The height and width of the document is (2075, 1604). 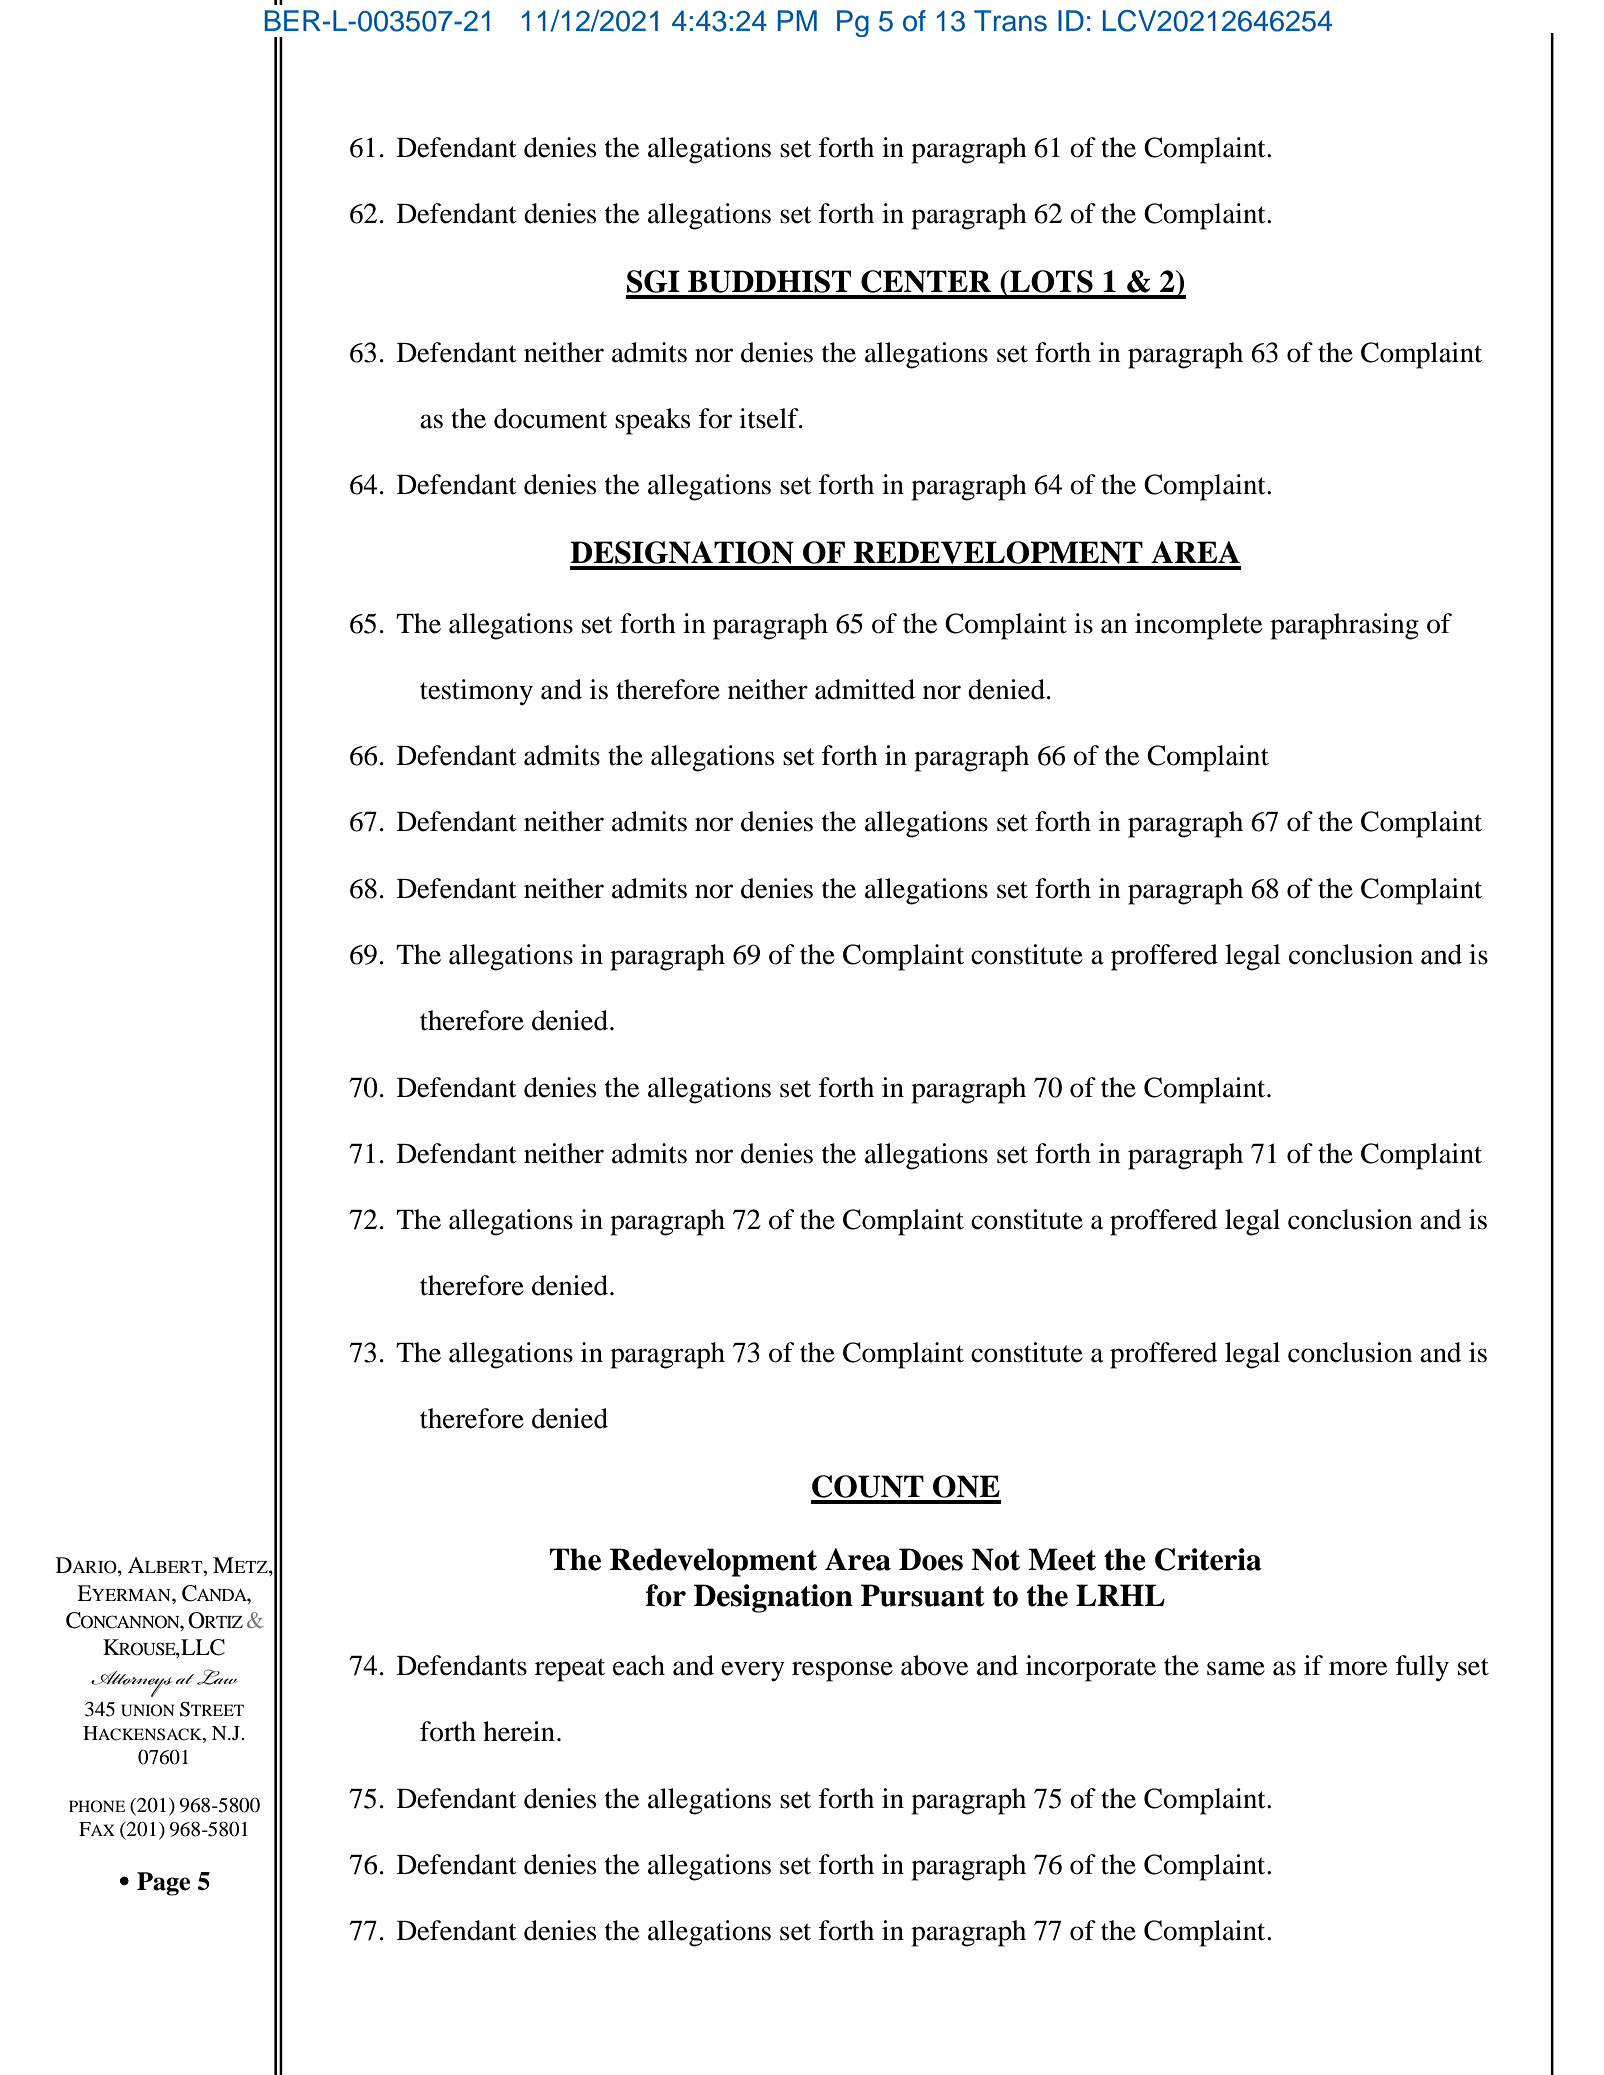 I want to click on same, so click(x=1236, y=1668).
